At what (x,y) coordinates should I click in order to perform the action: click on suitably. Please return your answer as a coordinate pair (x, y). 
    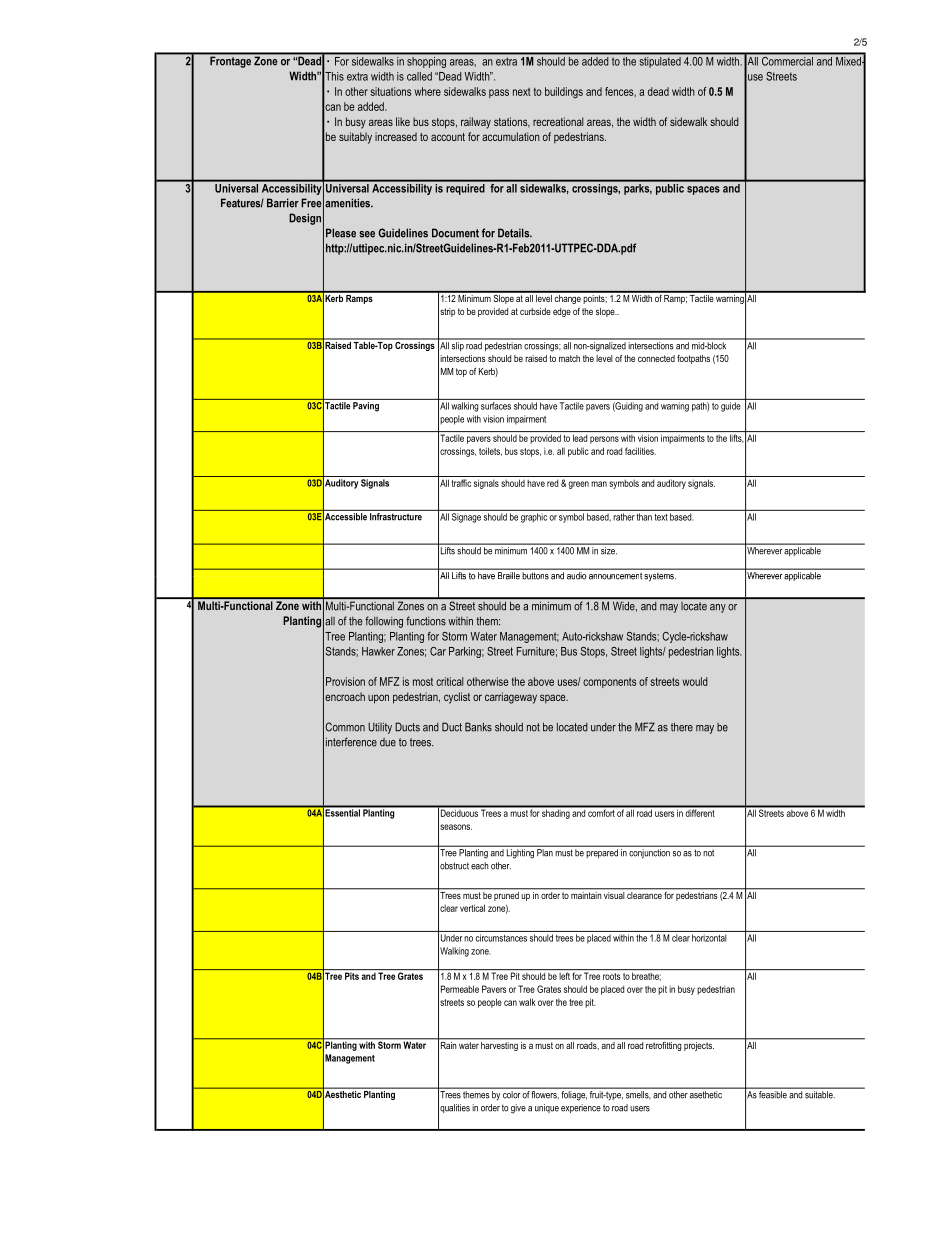
    Looking at the image, I should click on (355, 138).
